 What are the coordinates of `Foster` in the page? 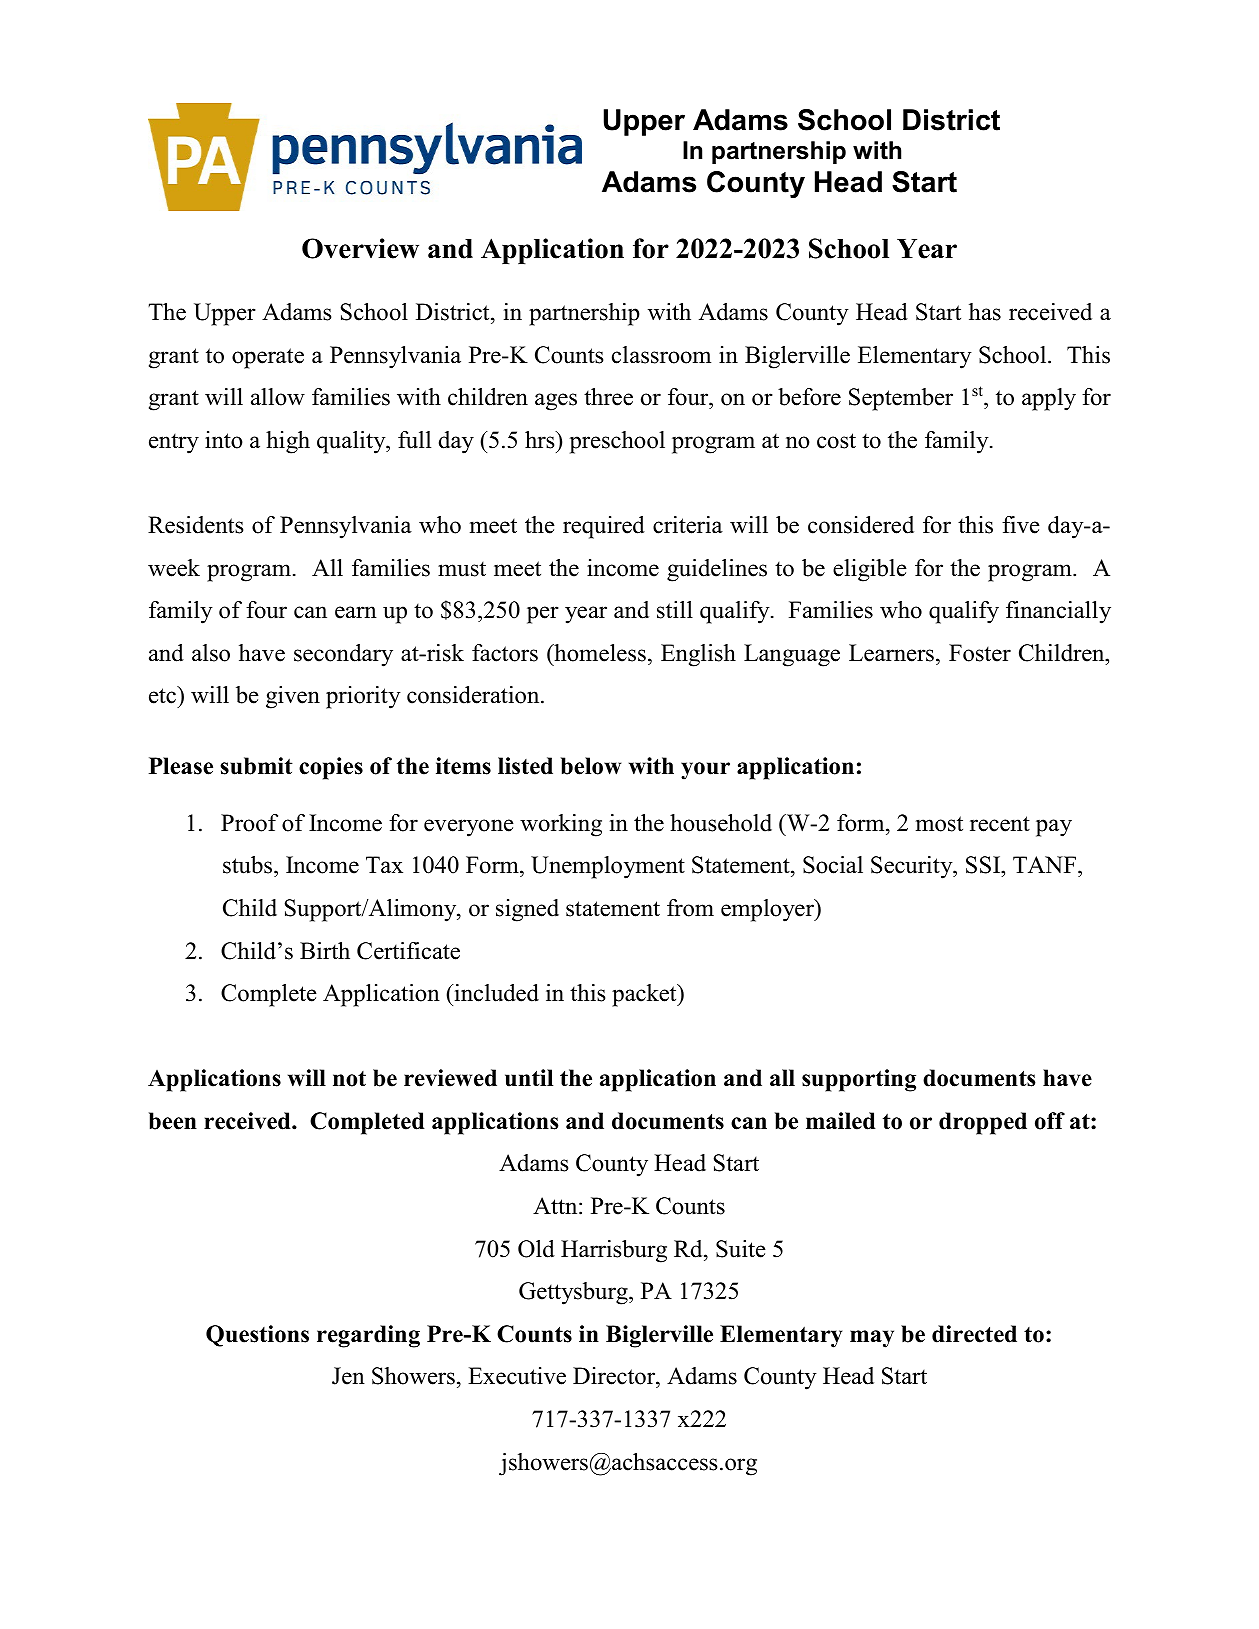 It's located at (980, 653).
